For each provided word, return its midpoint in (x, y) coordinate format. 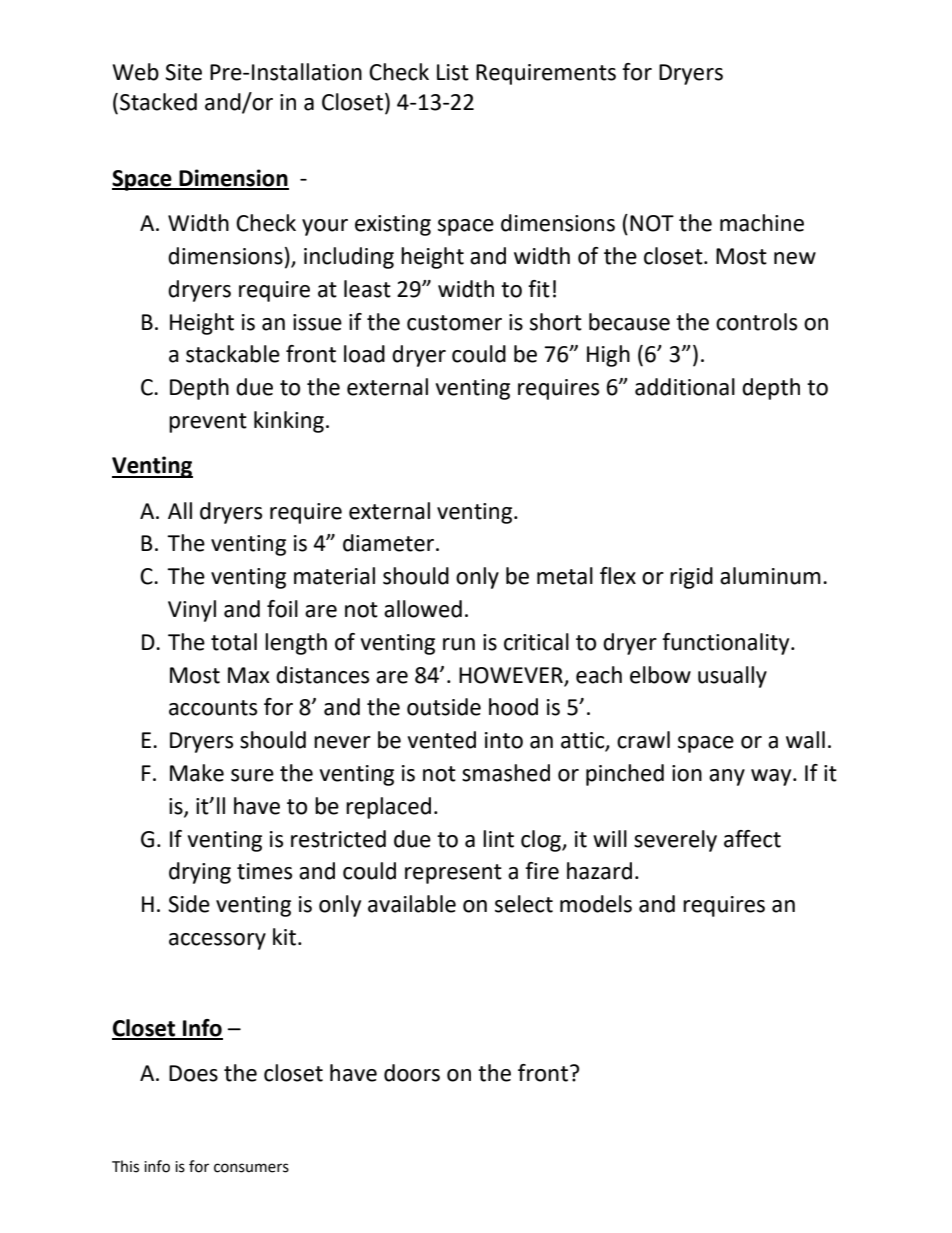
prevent (208, 423)
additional (685, 387)
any (727, 777)
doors (412, 1073)
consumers (251, 1168)
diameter (390, 543)
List (453, 72)
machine (762, 223)
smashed (506, 773)
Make (197, 773)
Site (183, 72)
